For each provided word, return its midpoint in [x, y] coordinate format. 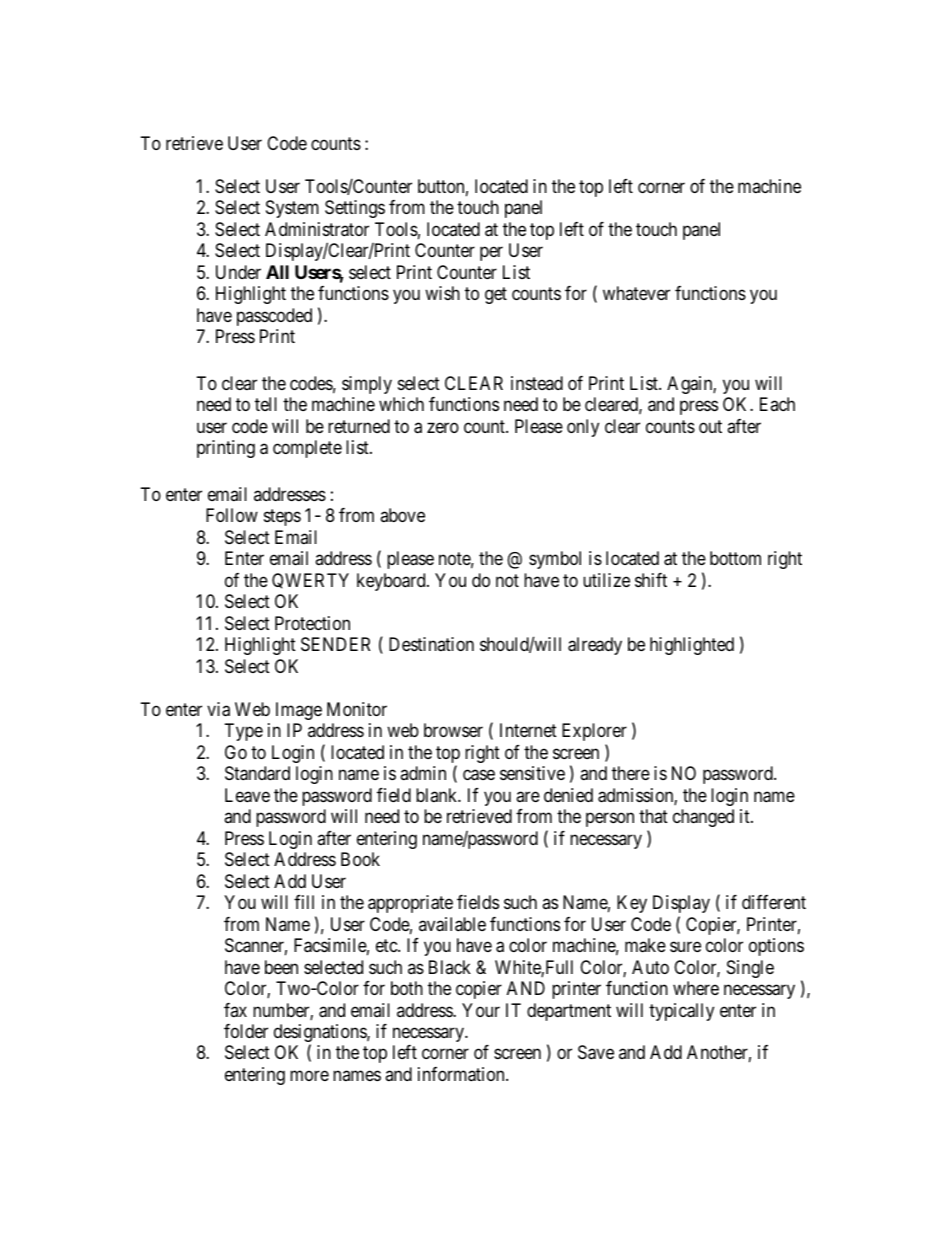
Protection [312, 623]
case [479, 775]
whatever [636, 293]
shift [651, 580]
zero [443, 427]
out [710, 426]
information [462, 1074]
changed [703, 818]
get [496, 296]
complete [307, 449]
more [309, 1075]
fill [304, 902]
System [292, 209]
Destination [431, 644]
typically [681, 1012]
